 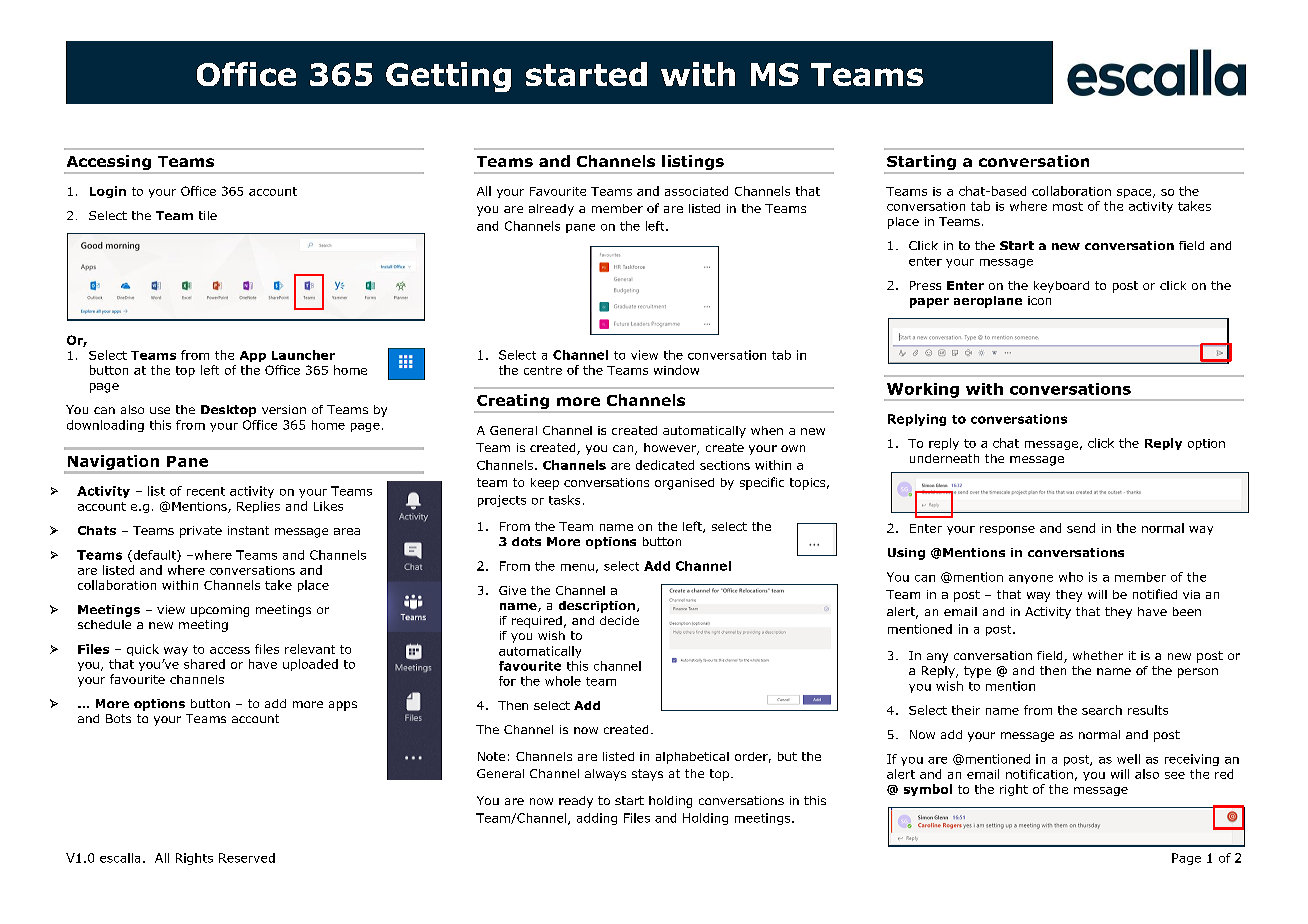 What do you see at coordinates (676, 370) in the page?
I see `window` at bounding box center [676, 370].
